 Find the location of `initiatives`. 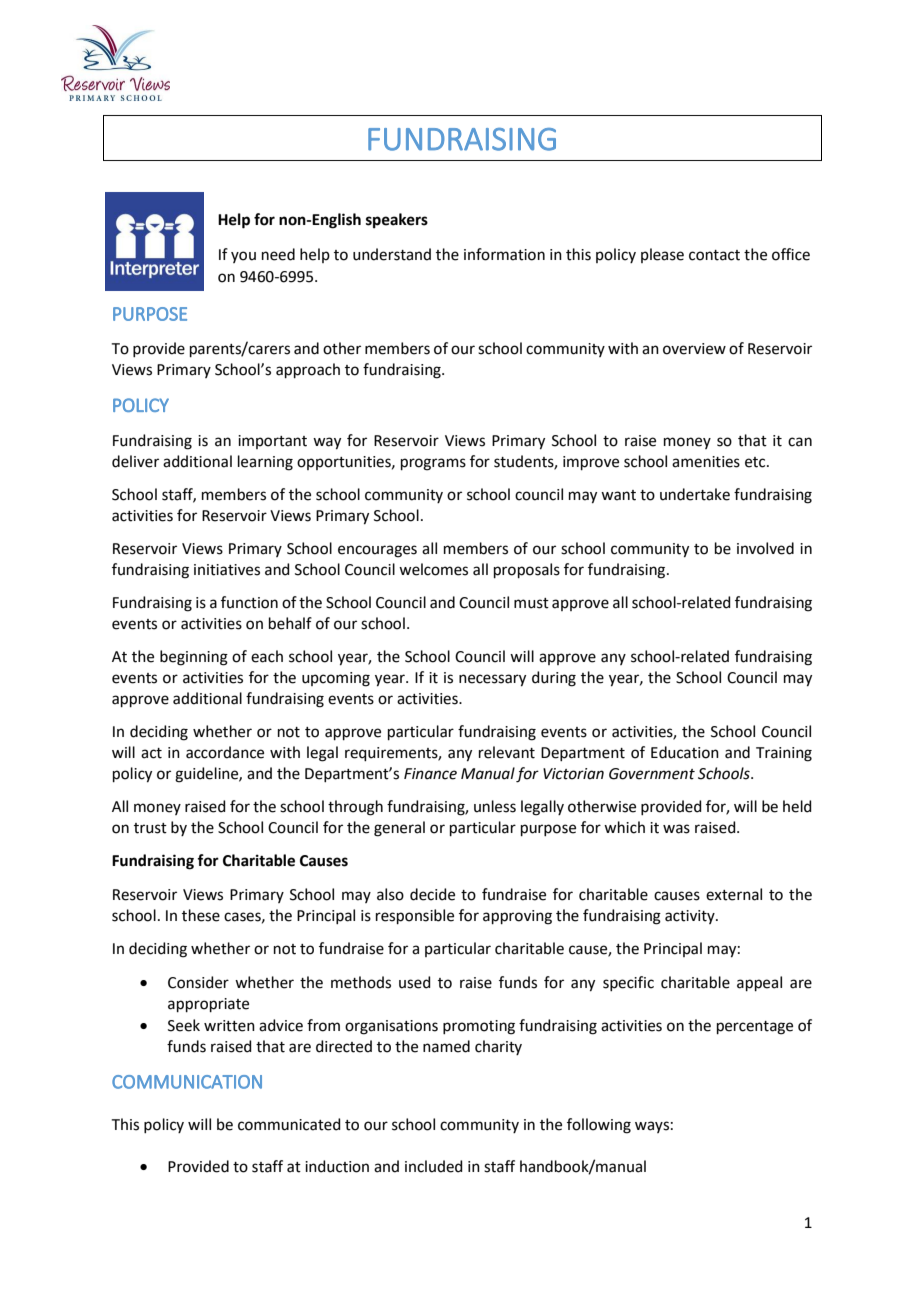

initiatives is located at coordinates (227, 570).
